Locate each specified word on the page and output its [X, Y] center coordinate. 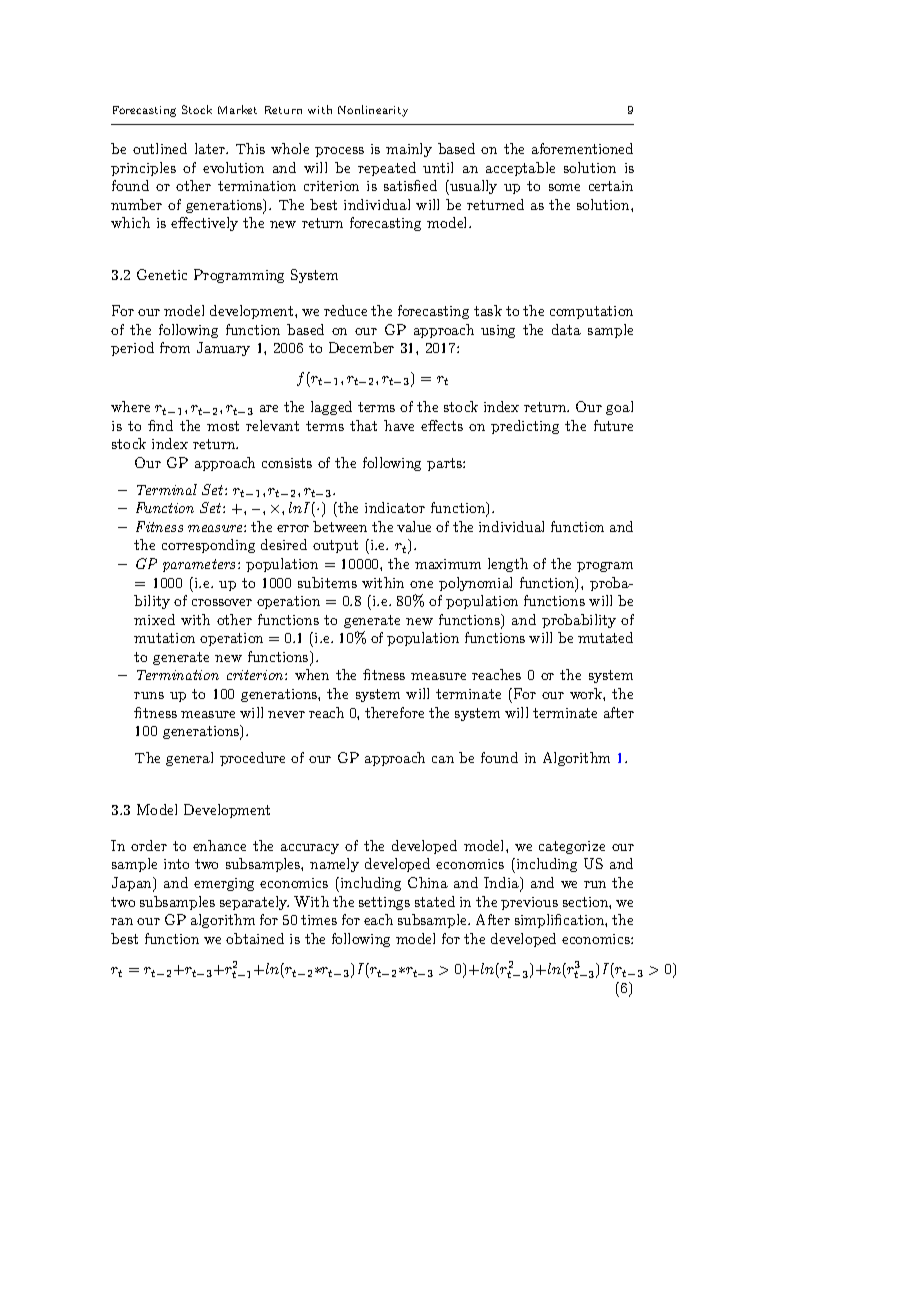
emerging [224, 884]
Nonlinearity [373, 111]
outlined [160, 148]
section [586, 902]
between [340, 526]
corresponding [208, 546]
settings [384, 903]
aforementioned [582, 148]
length [508, 565]
